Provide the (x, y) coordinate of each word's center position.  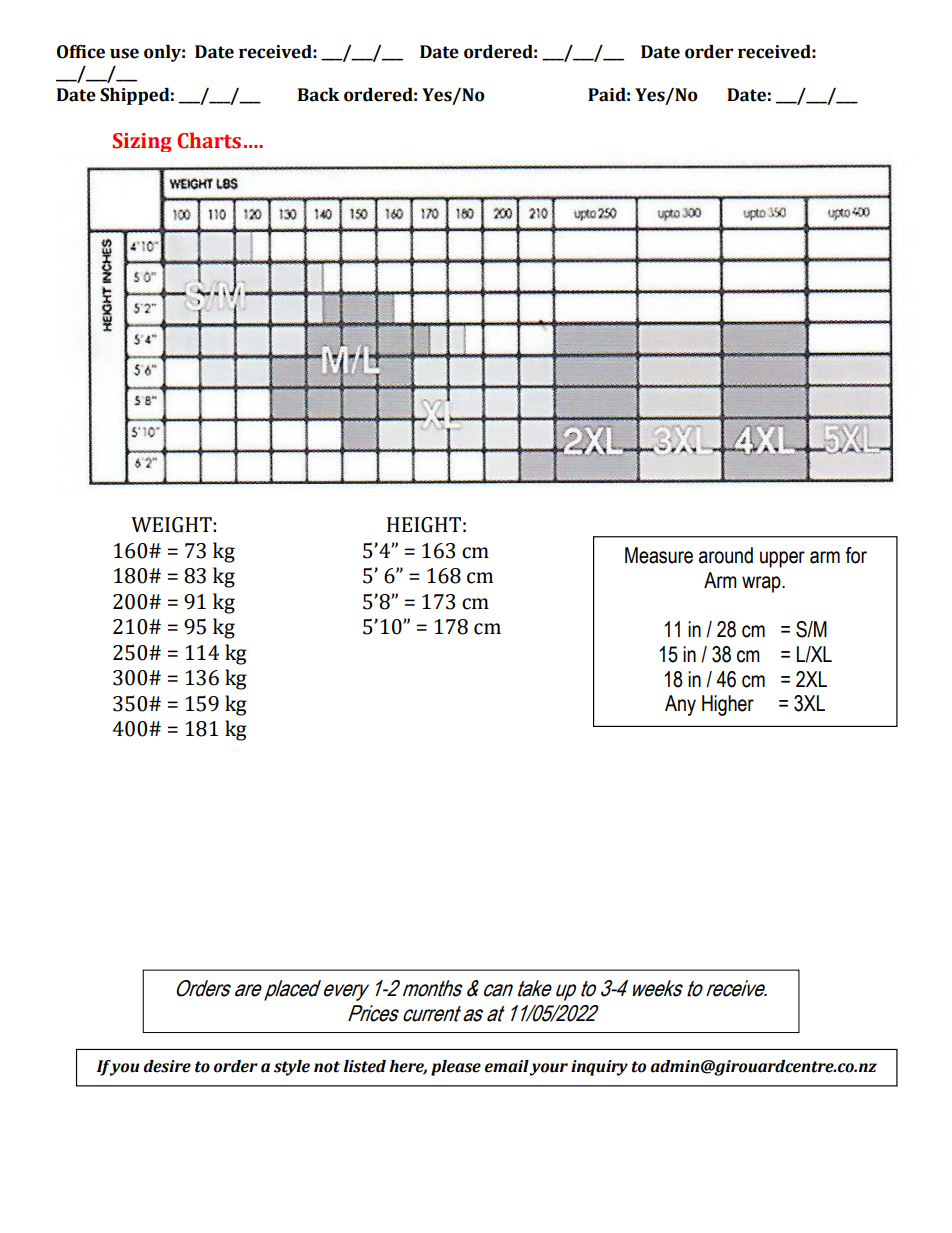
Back (319, 95)
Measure (659, 555)
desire (167, 1066)
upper (782, 559)
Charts (209, 140)
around (726, 555)
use (124, 53)
